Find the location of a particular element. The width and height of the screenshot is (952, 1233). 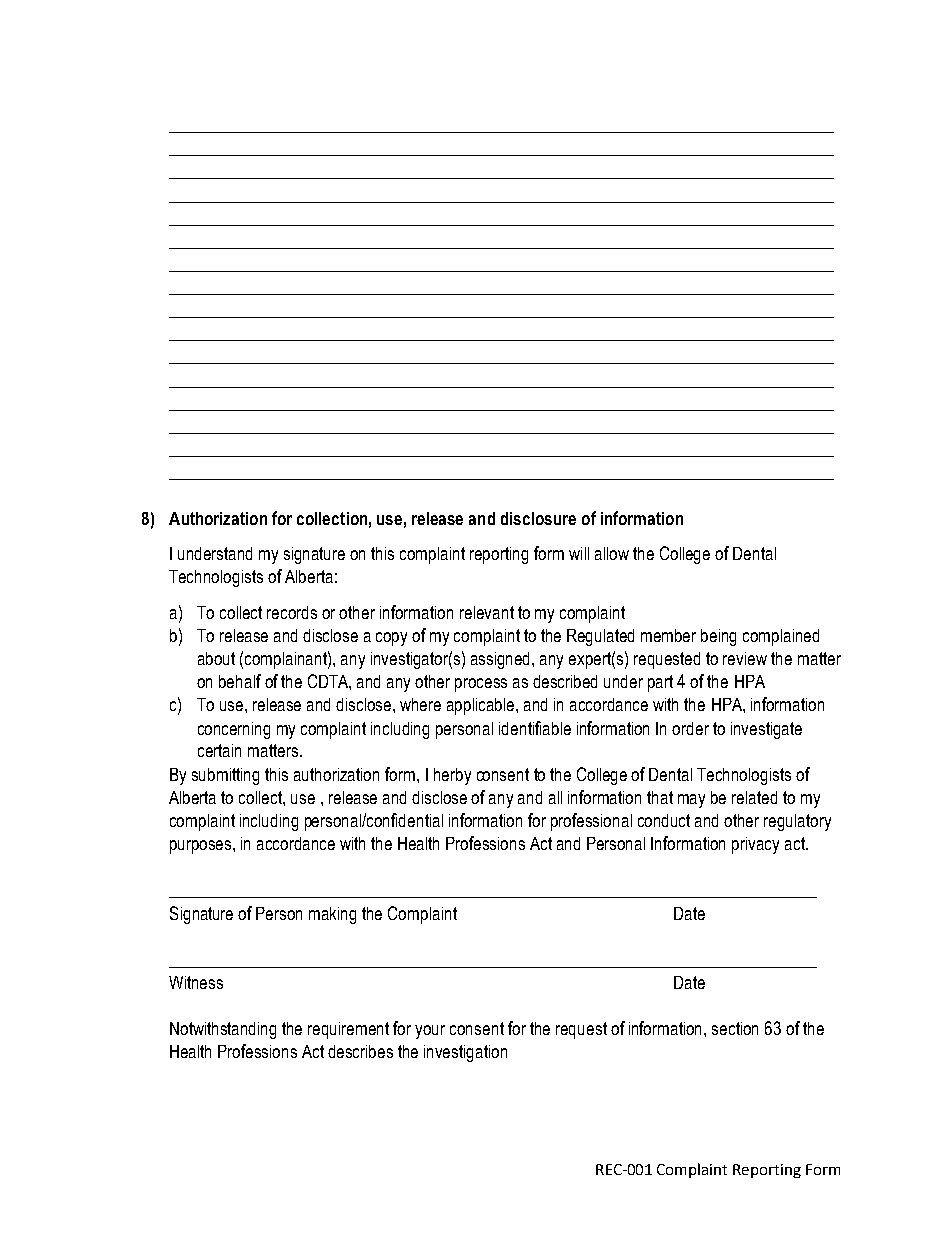

allow is located at coordinates (612, 553).
